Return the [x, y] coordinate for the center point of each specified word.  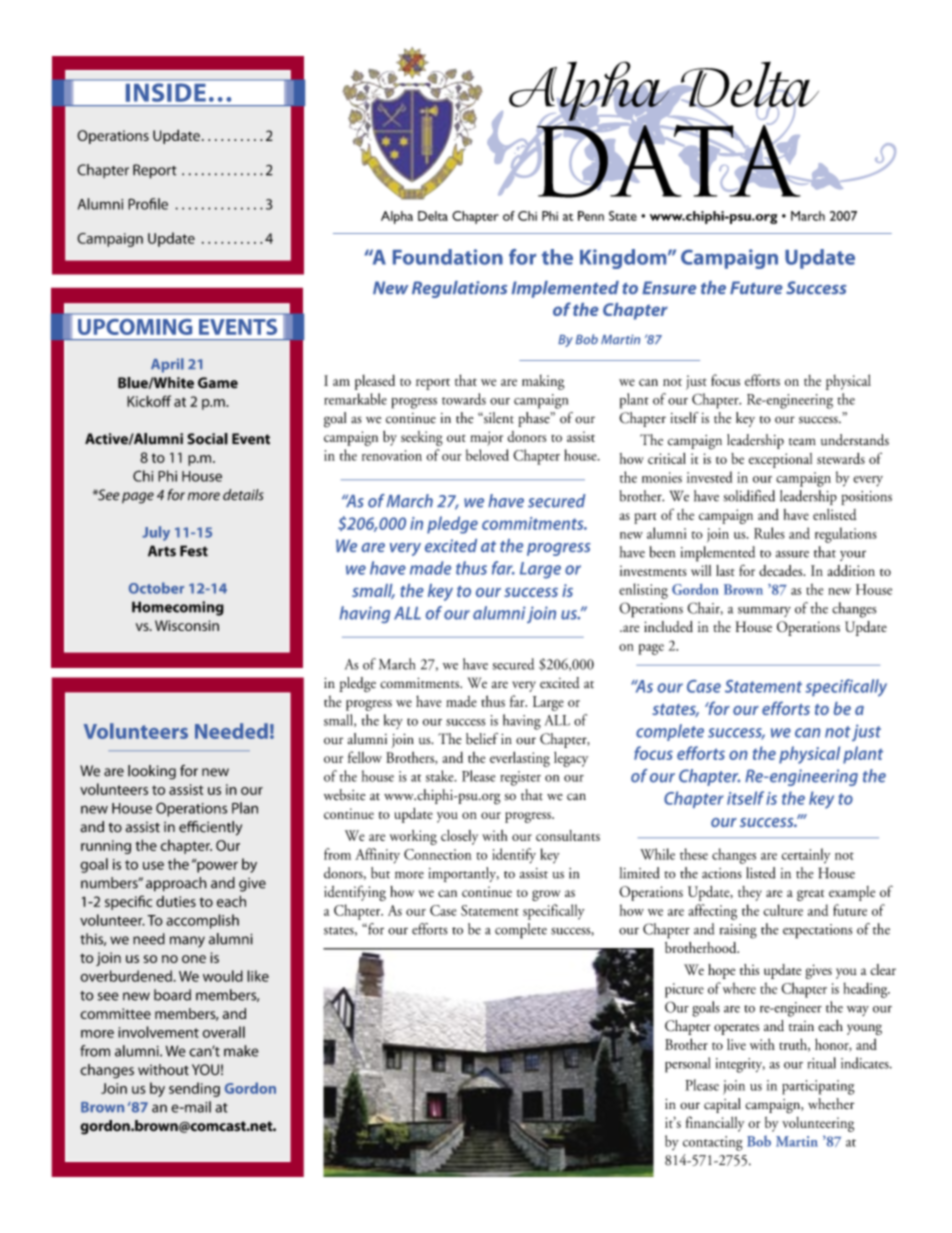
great [810, 895]
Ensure [669, 287]
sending [194, 1089]
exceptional [780, 460]
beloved [487, 455]
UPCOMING [135, 327]
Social [207, 439]
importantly [464, 874]
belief [482, 739]
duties [176, 901]
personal [687, 1065]
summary [764, 612]
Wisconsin [187, 625]
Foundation [448, 257]
